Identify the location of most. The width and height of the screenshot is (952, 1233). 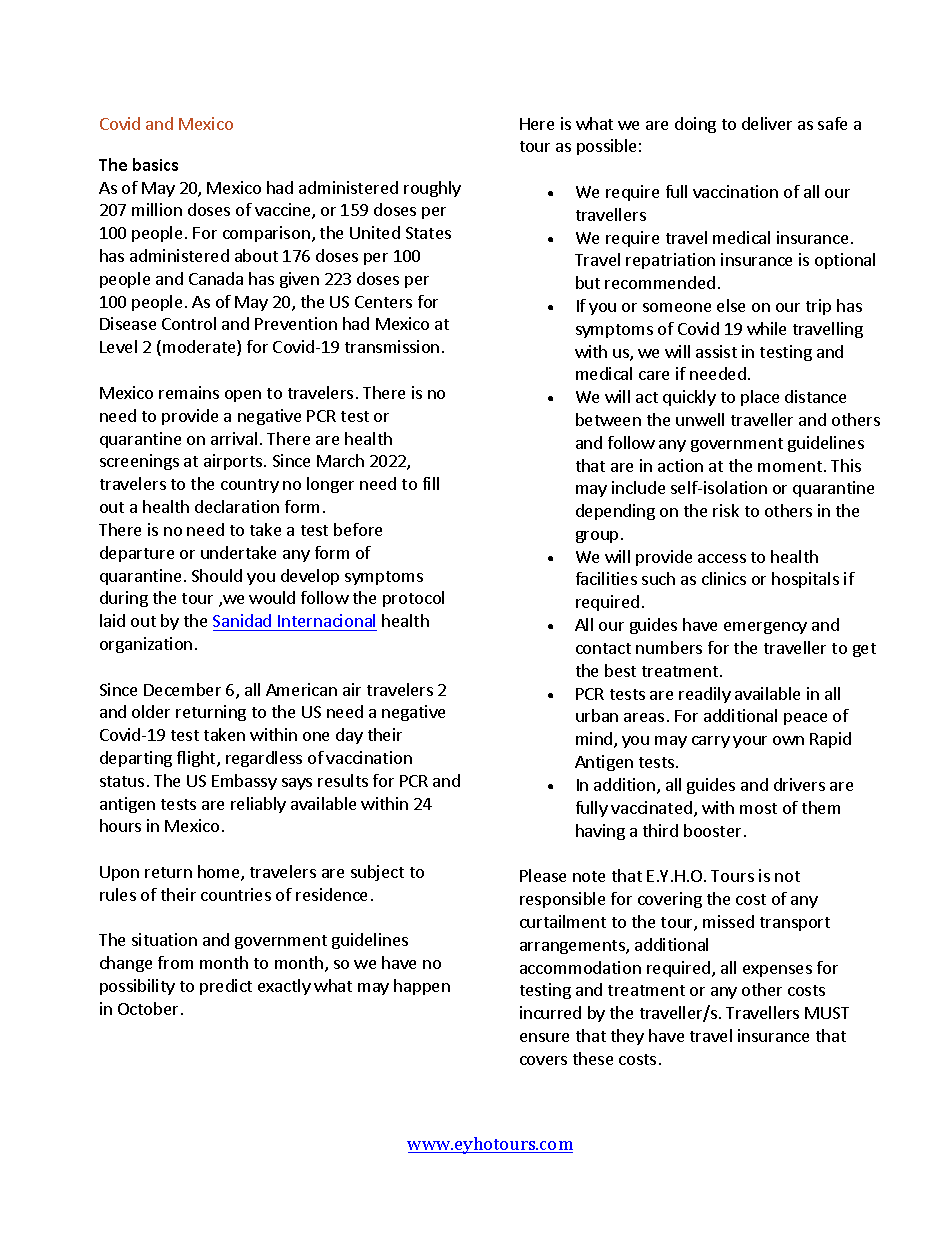
(758, 808).
